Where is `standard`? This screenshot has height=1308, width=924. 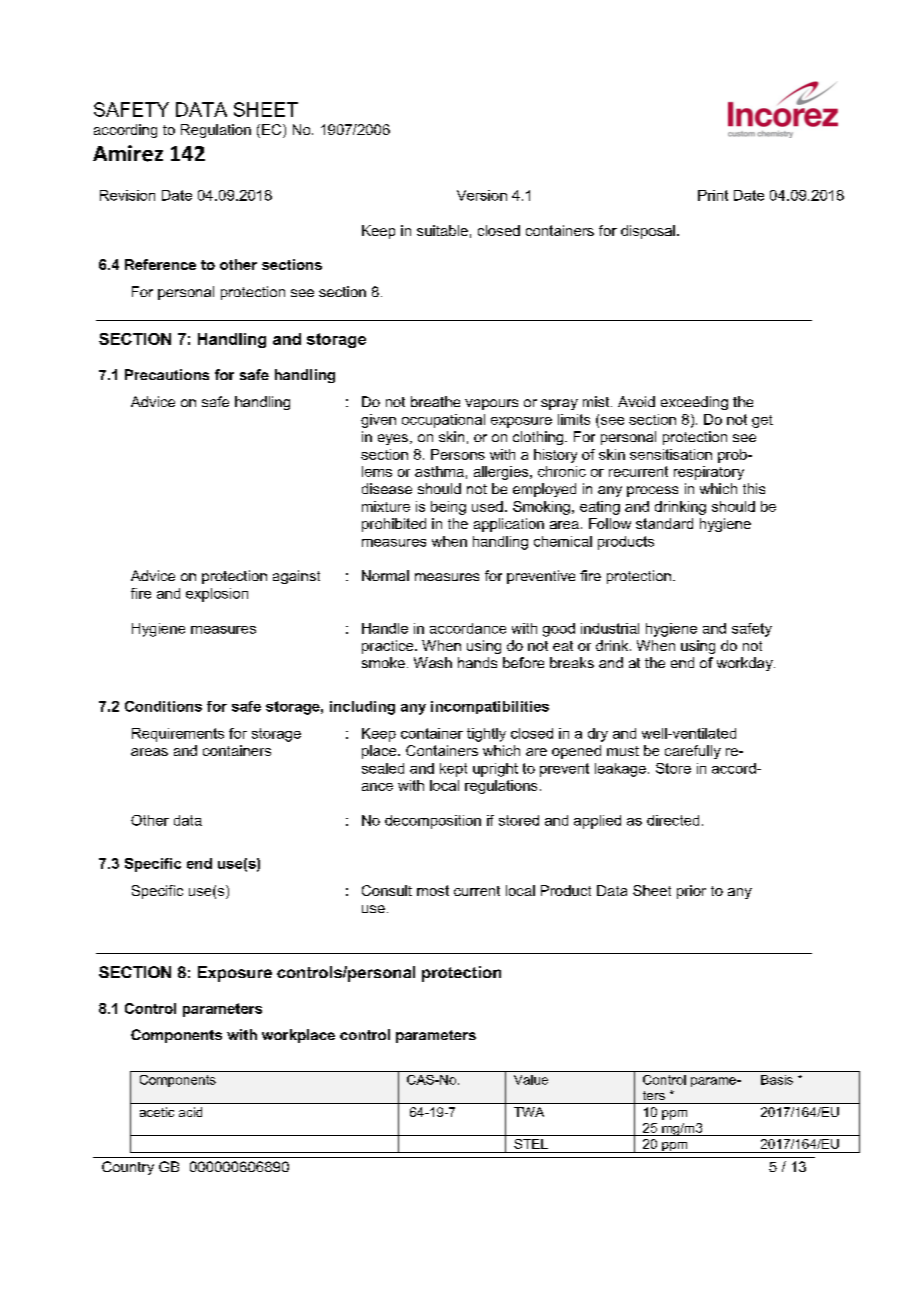
standard is located at coordinates (664, 523).
